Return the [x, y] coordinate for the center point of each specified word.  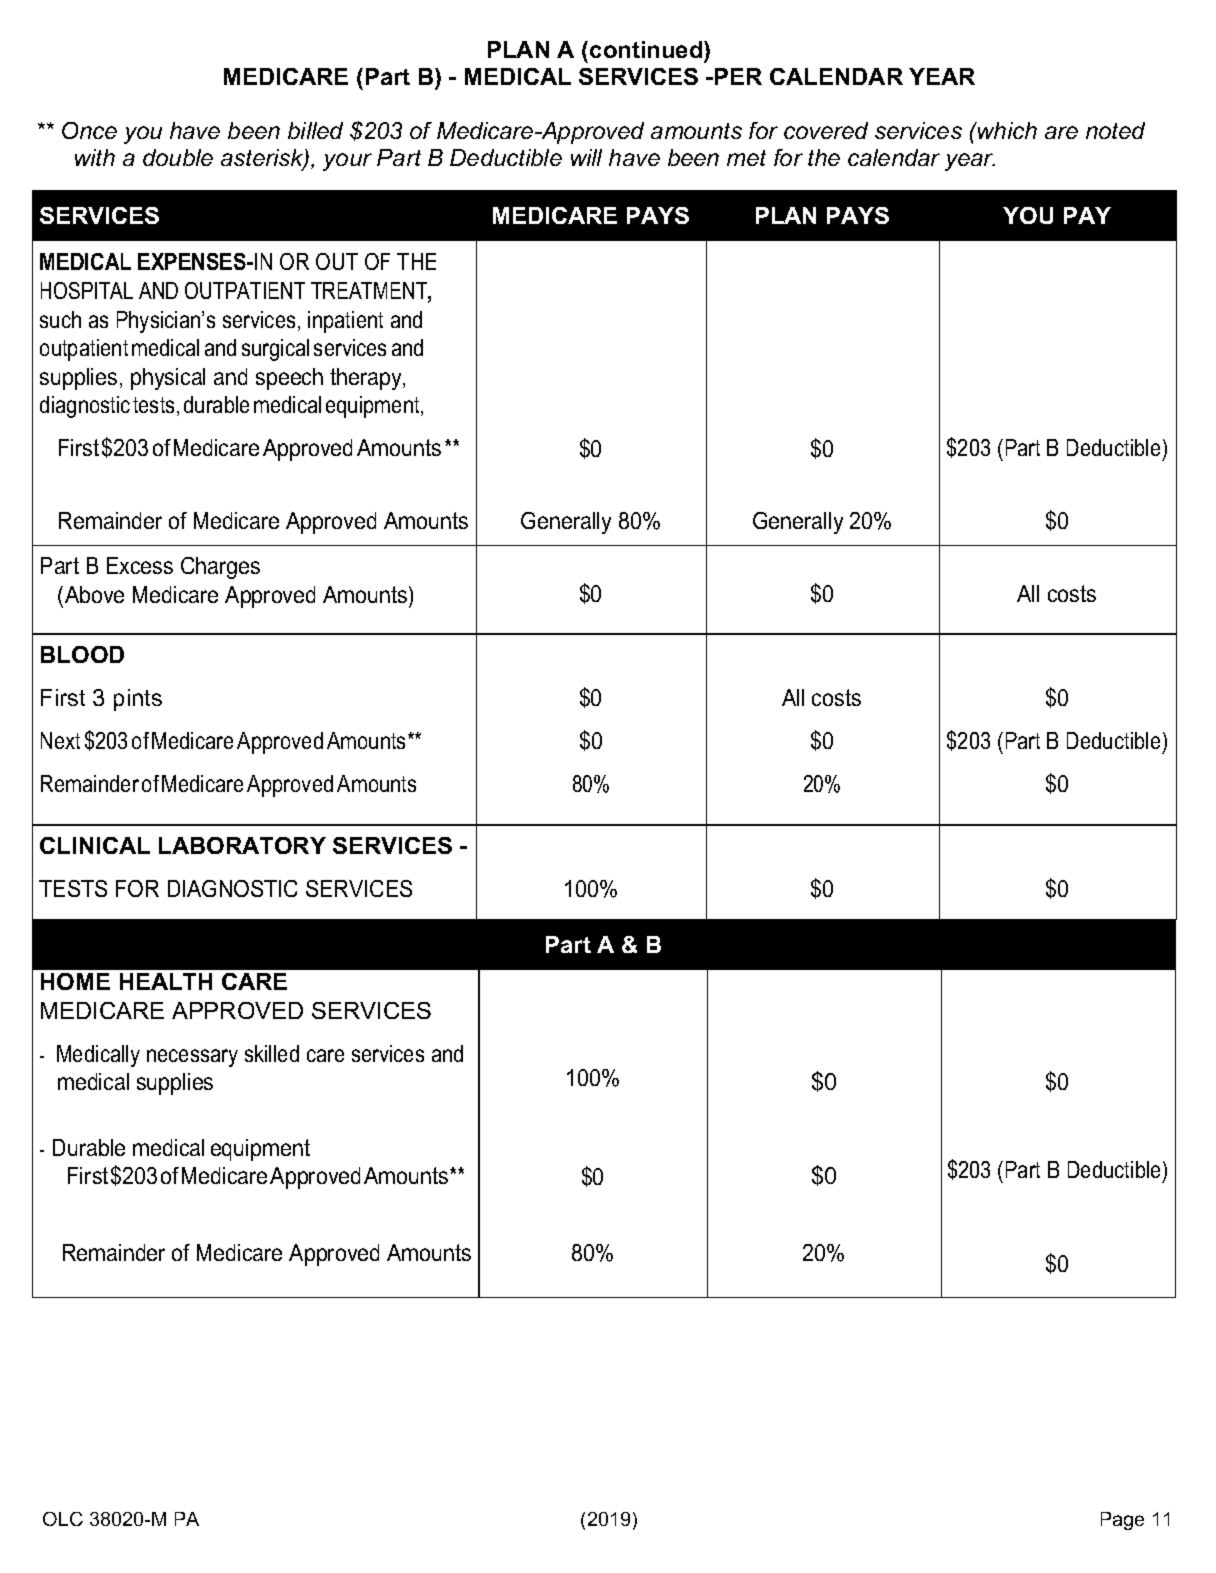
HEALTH [166, 981]
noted [1115, 130]
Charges [220, 568]
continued [647, 49]
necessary [192, 1058]
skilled [272, 1053]
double [178, 157]
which [1006, 130]
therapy [367, 379]
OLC [63, 1519]
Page [1122, 1521]
